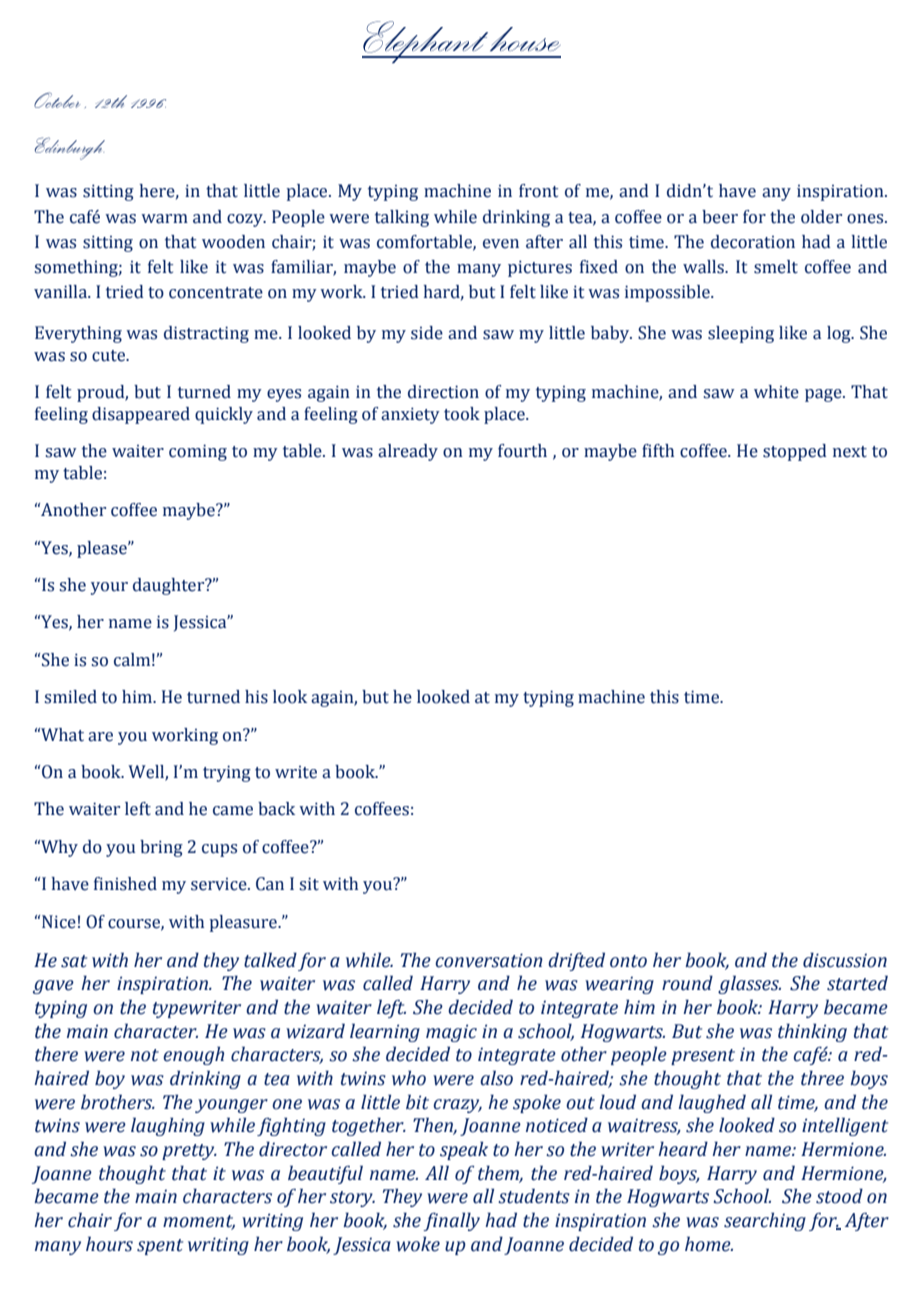 Image resolution: width=924 pixels, height=1308 pixels. What do you see at coordinates (408, 452) in the screenshot?
I see `already` at bounding box center [408, 452].
